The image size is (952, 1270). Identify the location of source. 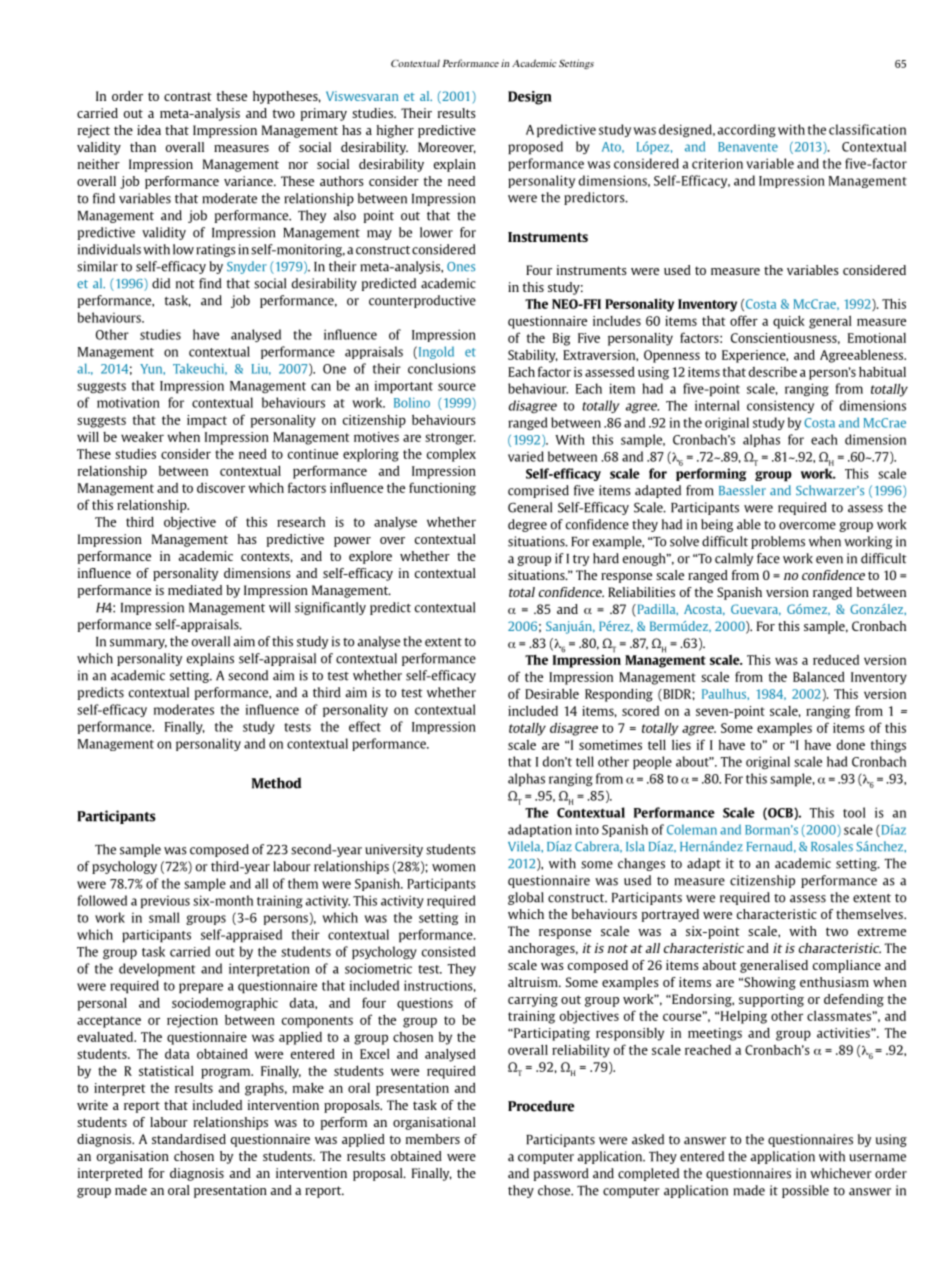
(457, 387).
